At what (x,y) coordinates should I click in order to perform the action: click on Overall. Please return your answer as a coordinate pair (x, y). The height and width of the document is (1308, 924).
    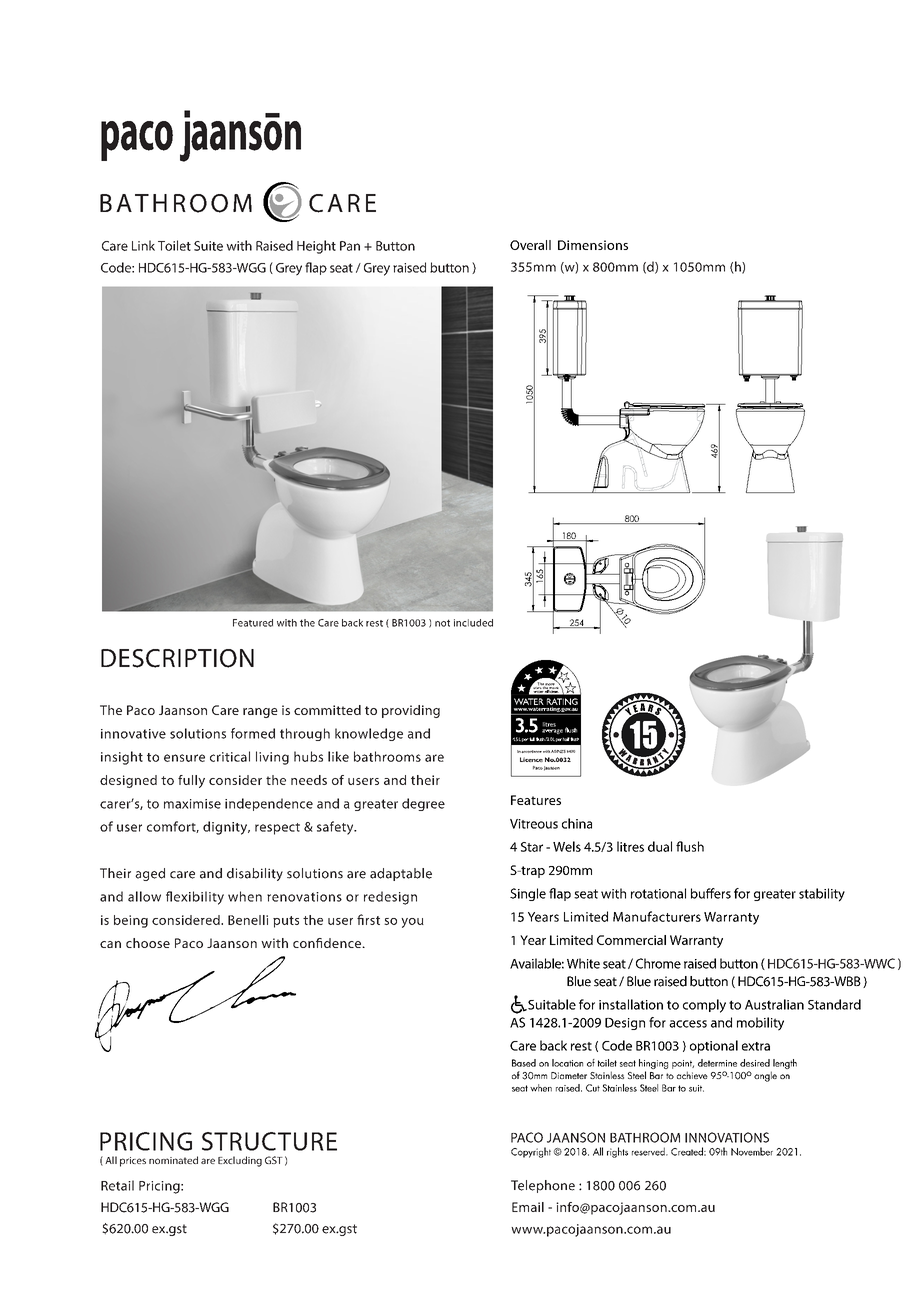
    Looking at the image, I should click on (530, 245).
